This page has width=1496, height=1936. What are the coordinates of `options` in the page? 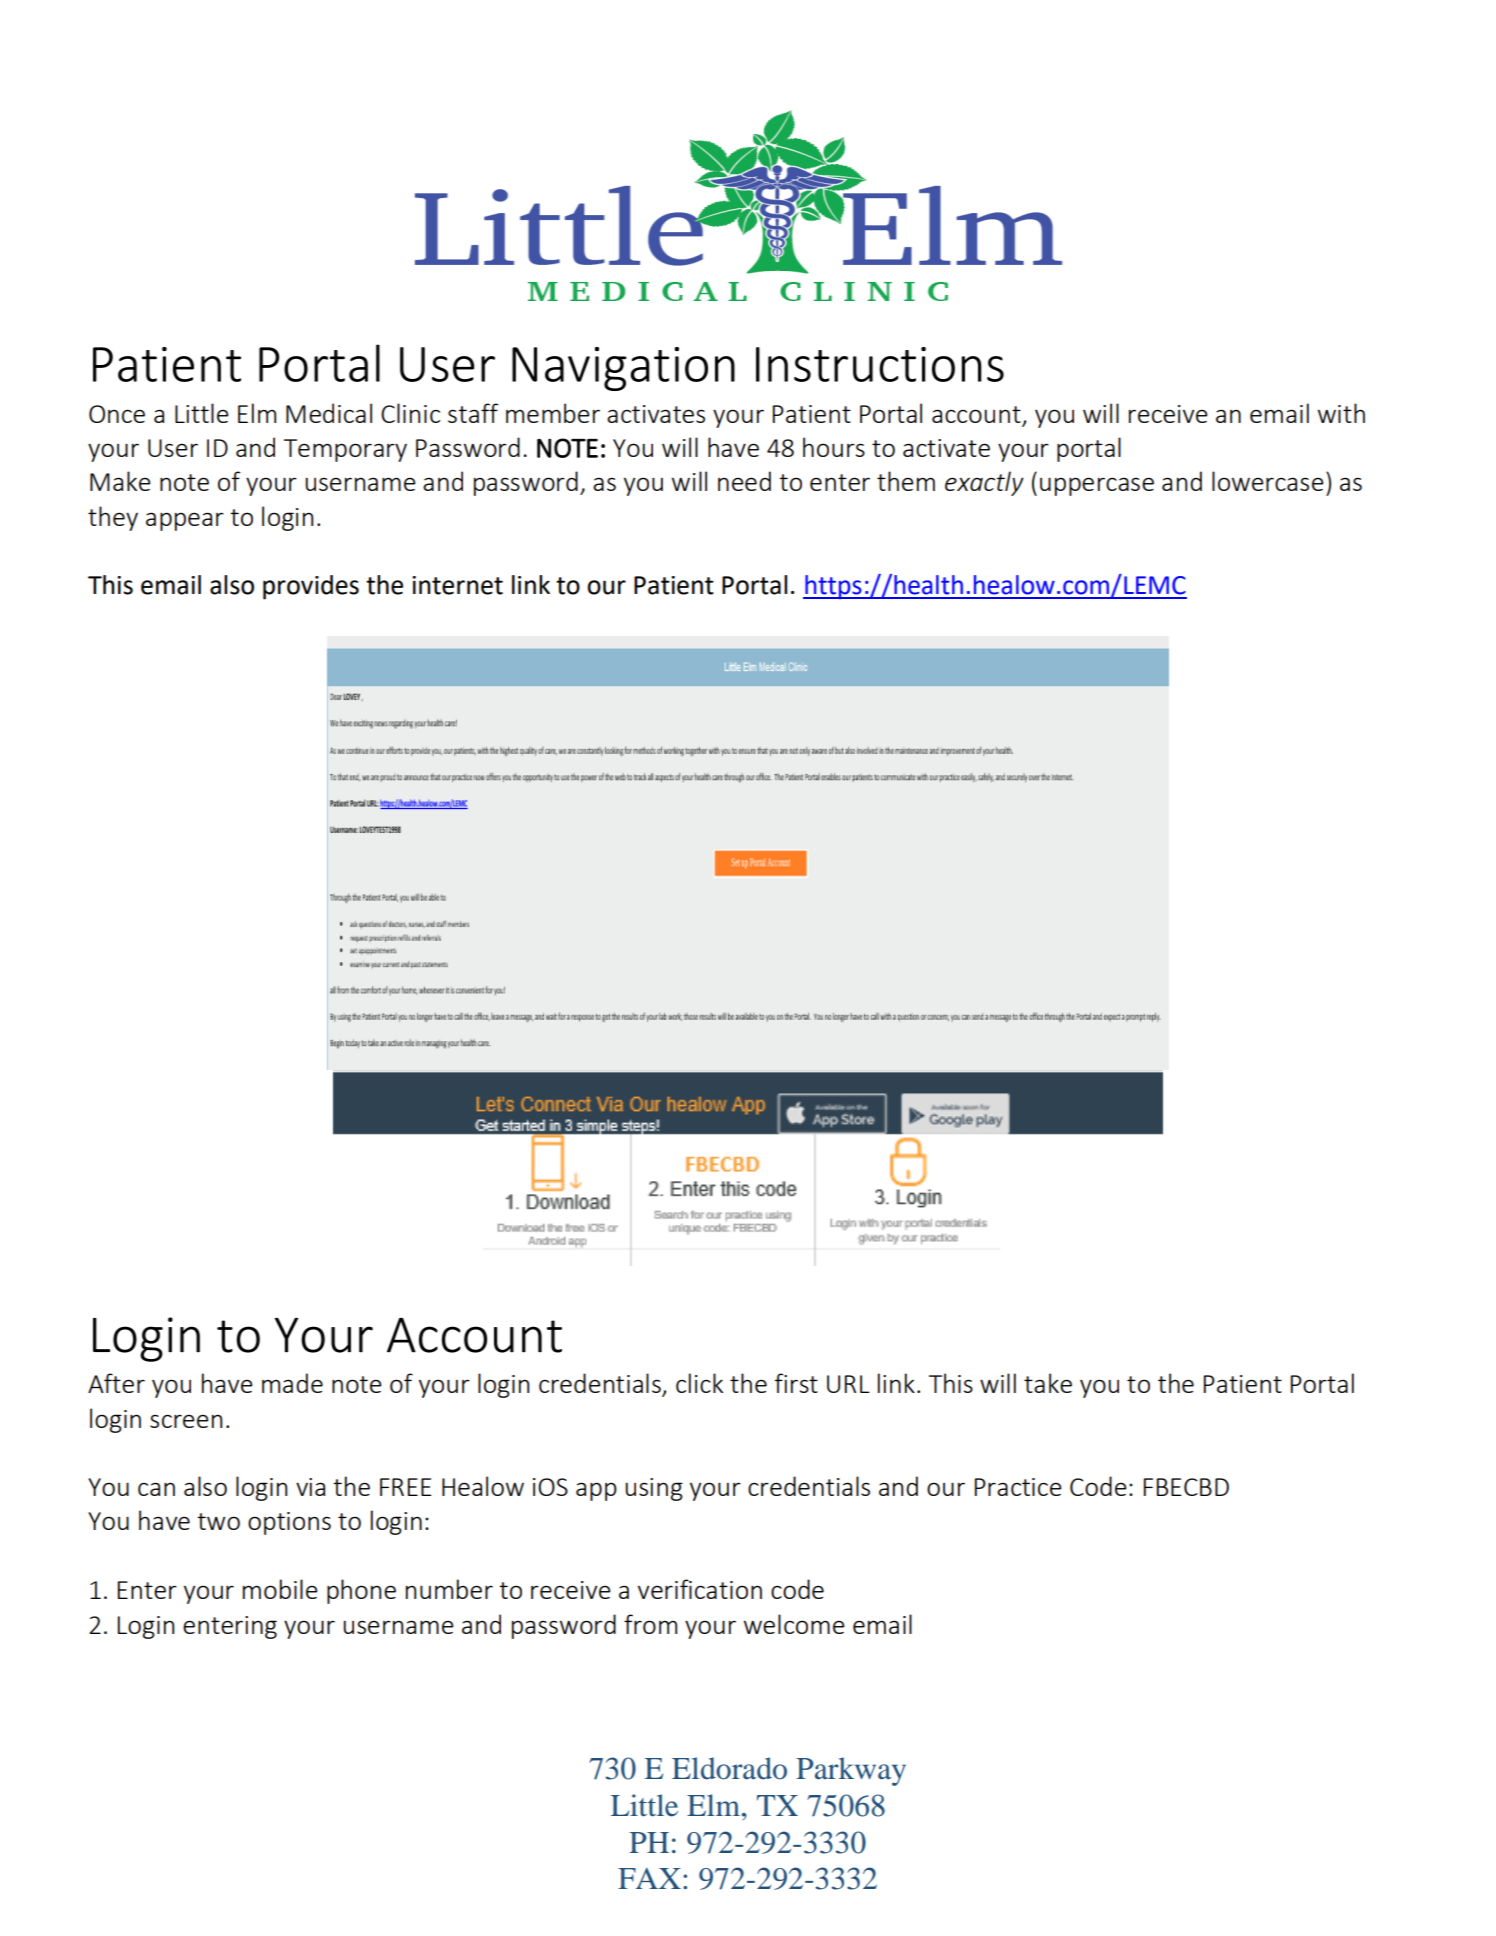 It's located at (289, 1523).
